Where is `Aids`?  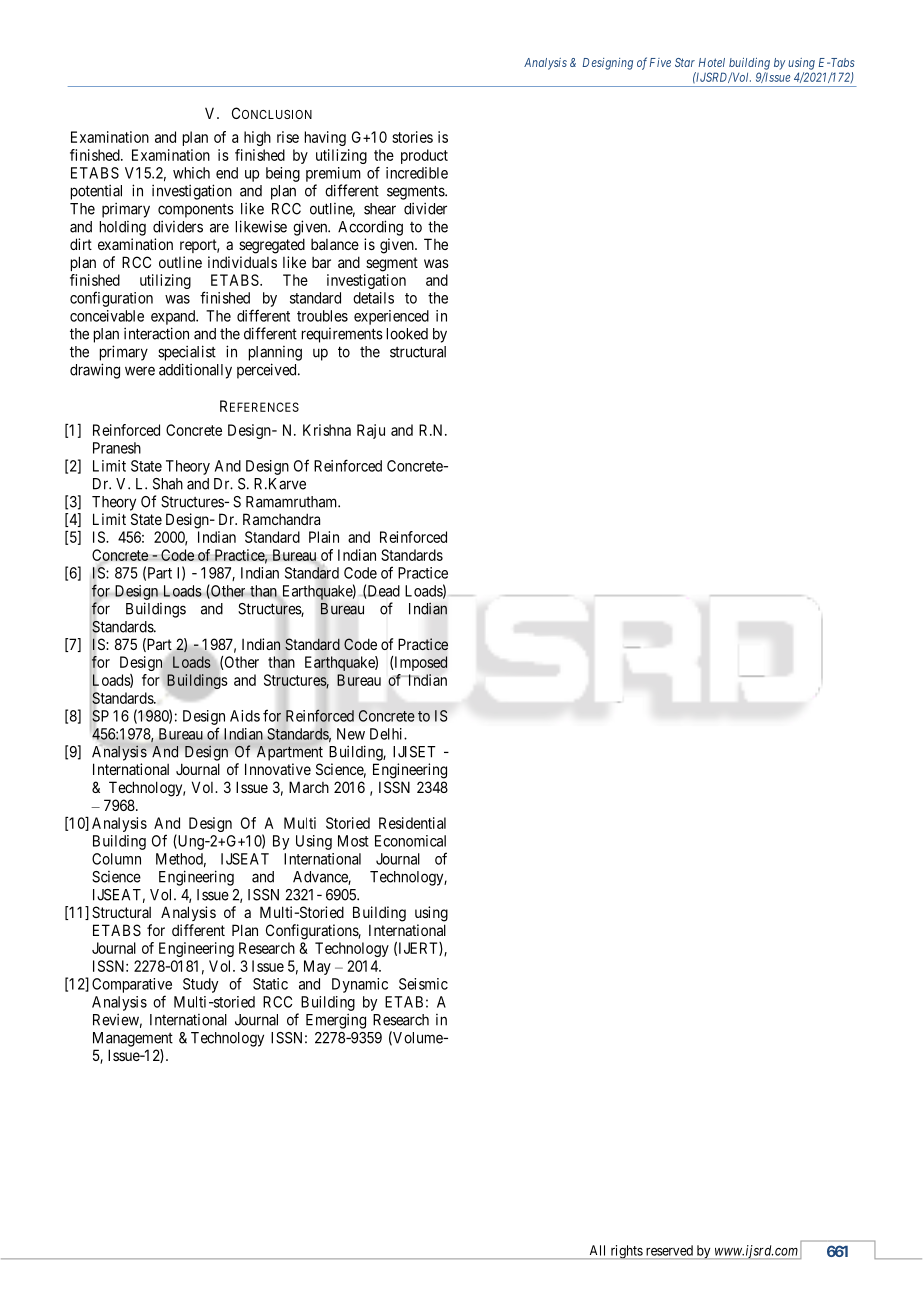 Aids is located at coordinates (245, 716).
